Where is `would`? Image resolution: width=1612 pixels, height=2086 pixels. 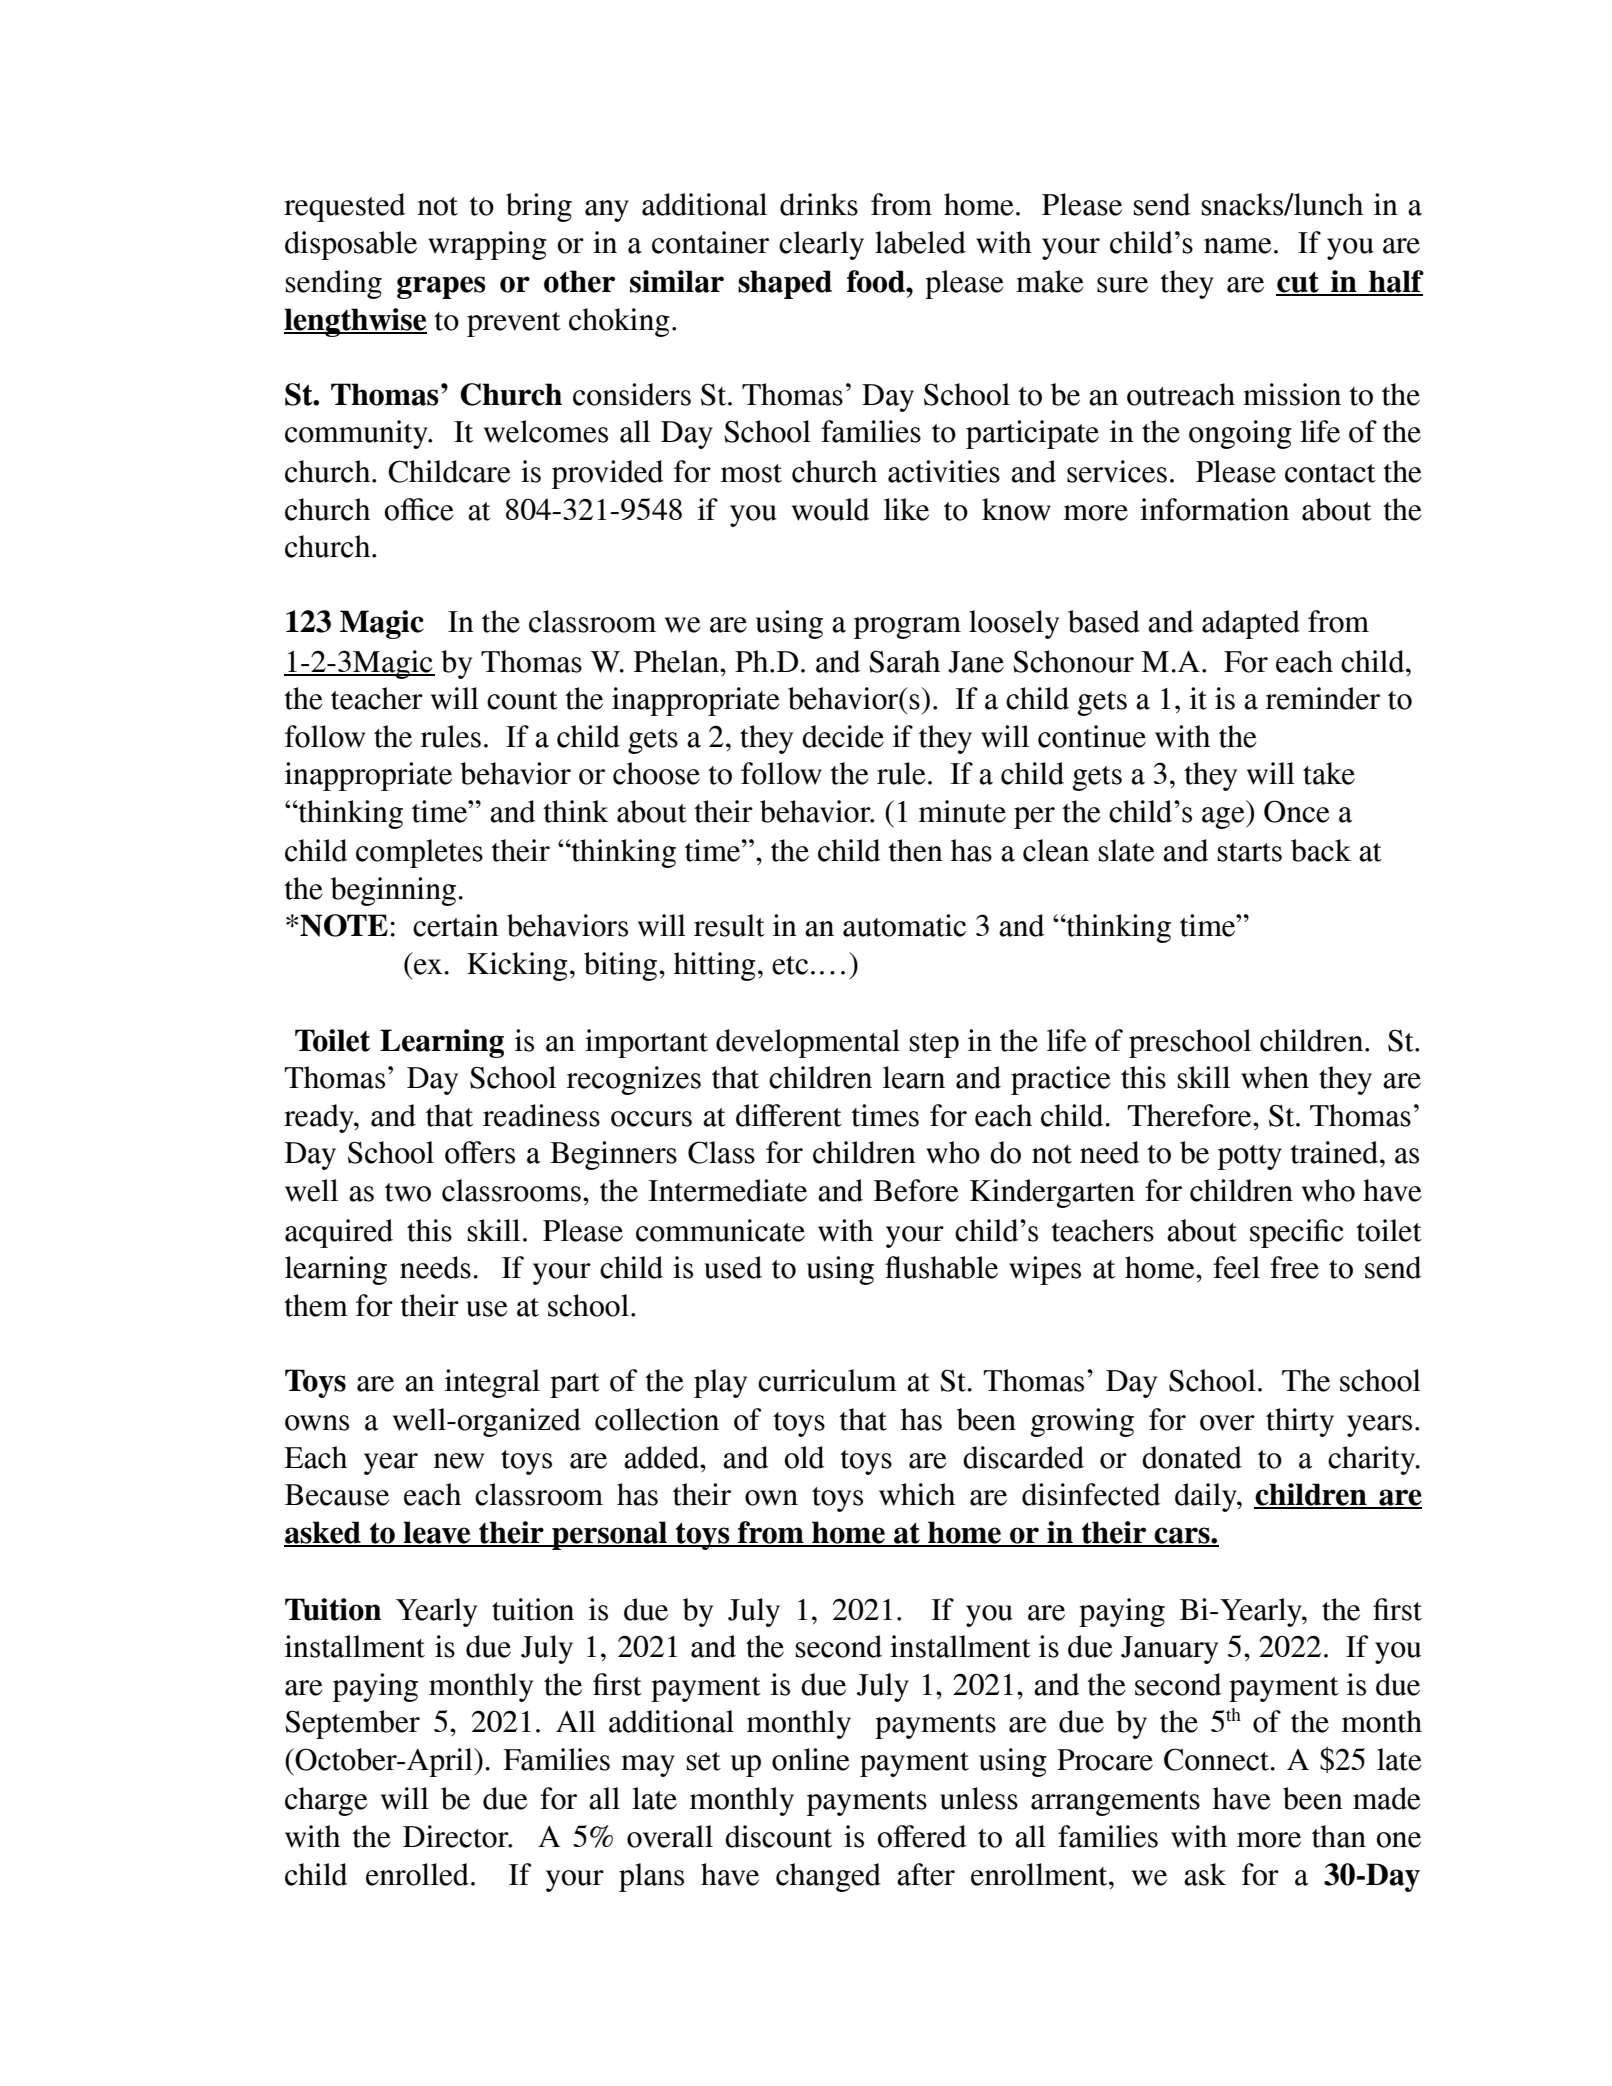
would is located at coordinates (830, 509).
